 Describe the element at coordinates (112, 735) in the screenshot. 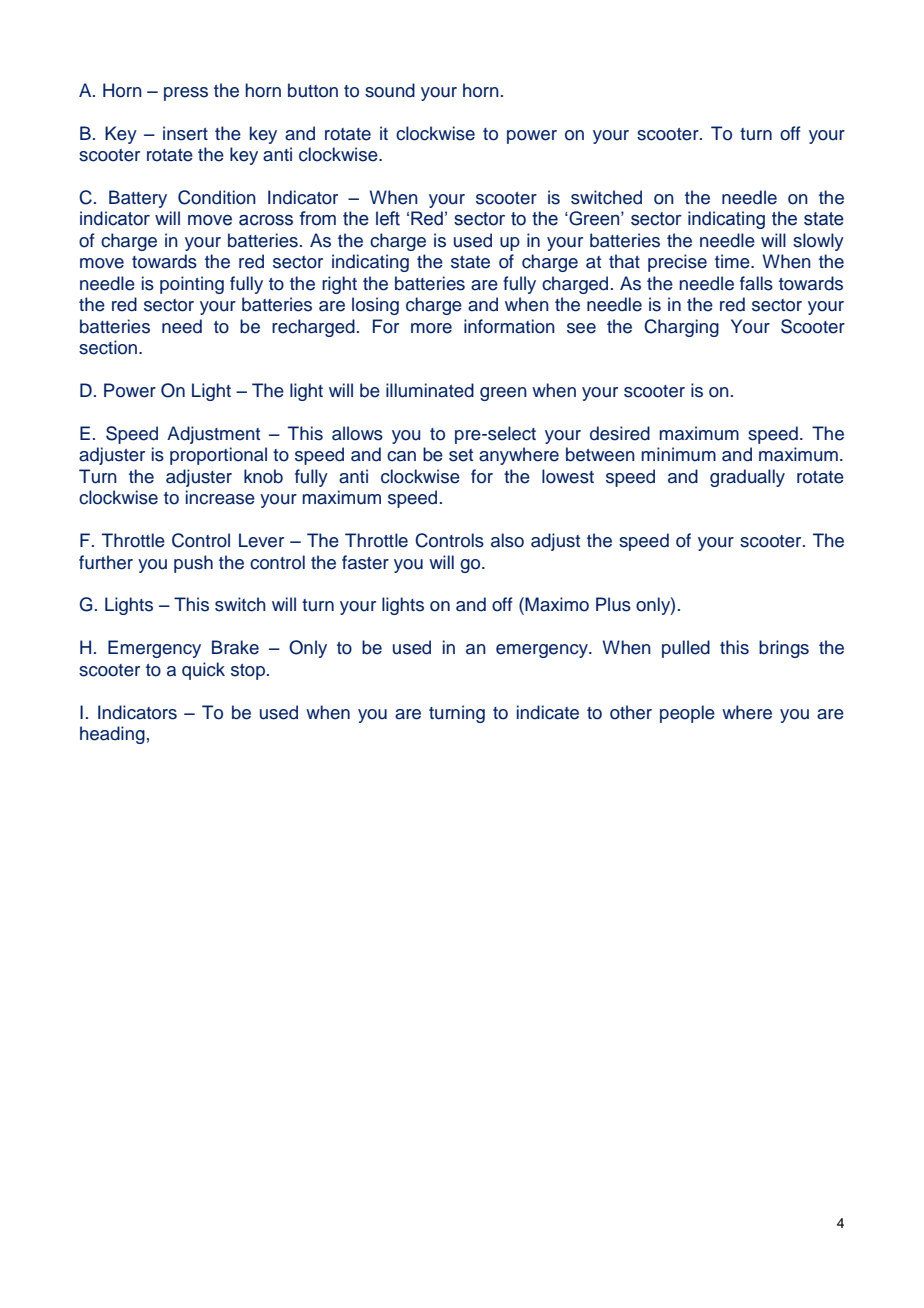

I see `heading` at that location.
